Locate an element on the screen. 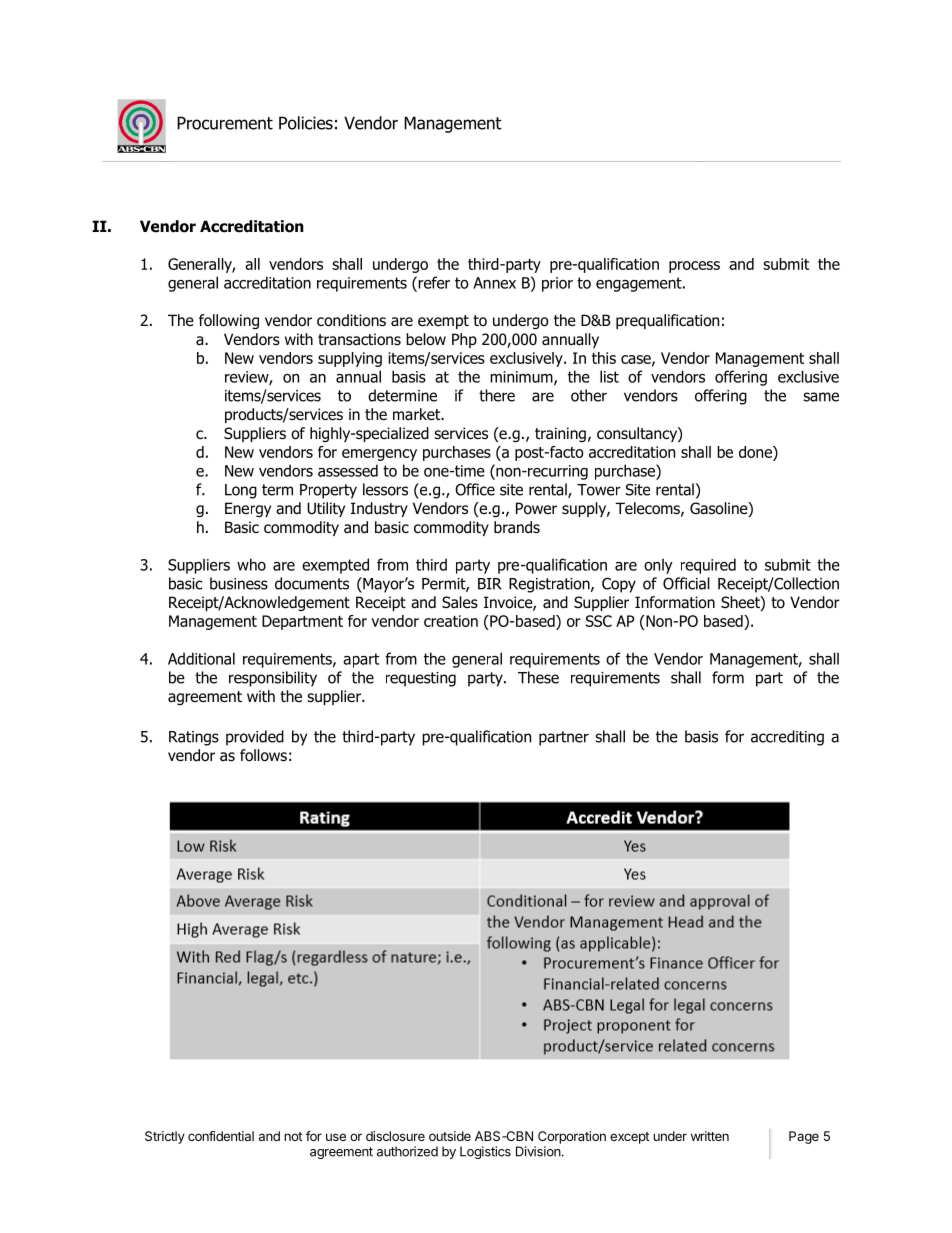  Official is located at coordinates (686, 583).
